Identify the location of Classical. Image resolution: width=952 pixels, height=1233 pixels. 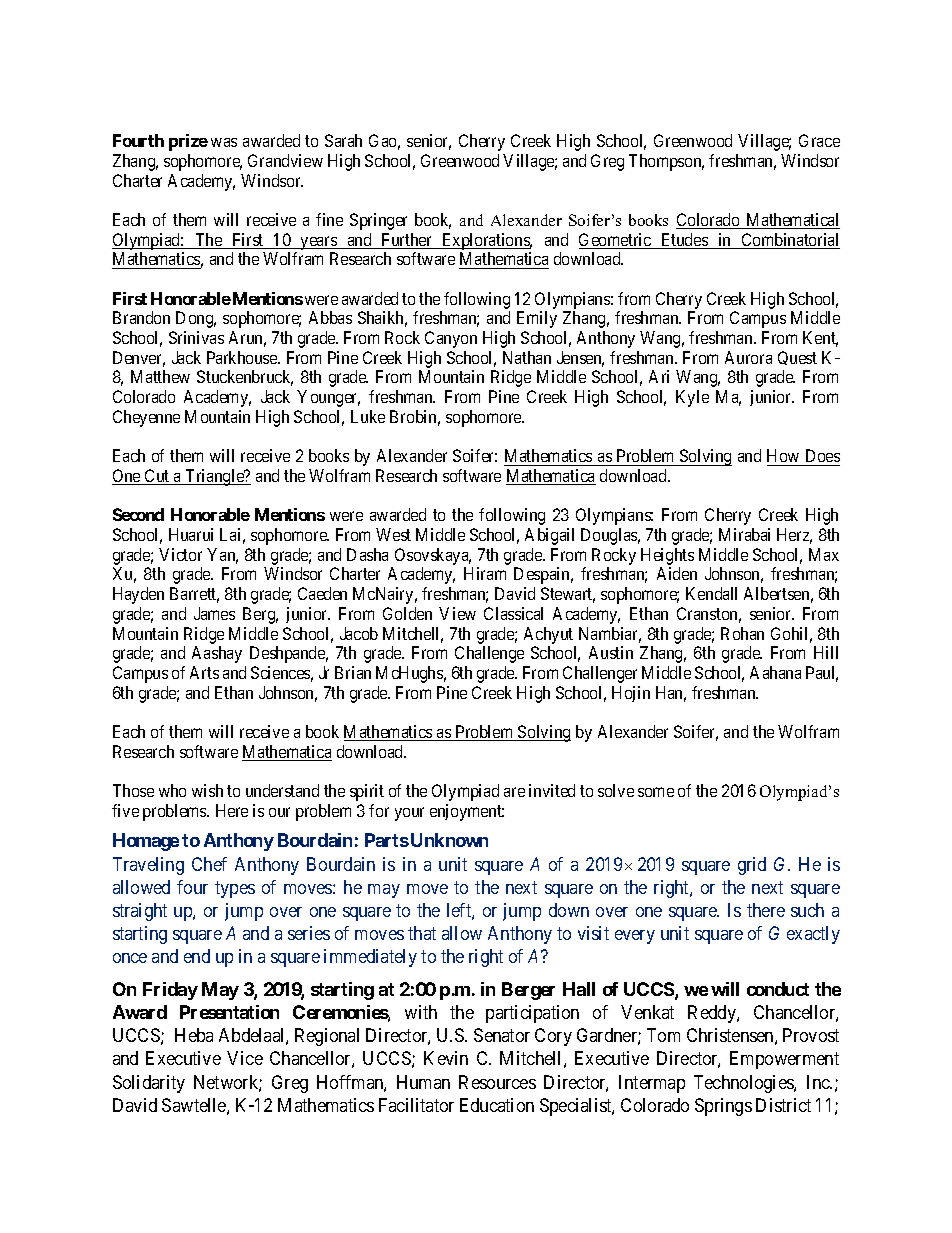
(513, 613).
